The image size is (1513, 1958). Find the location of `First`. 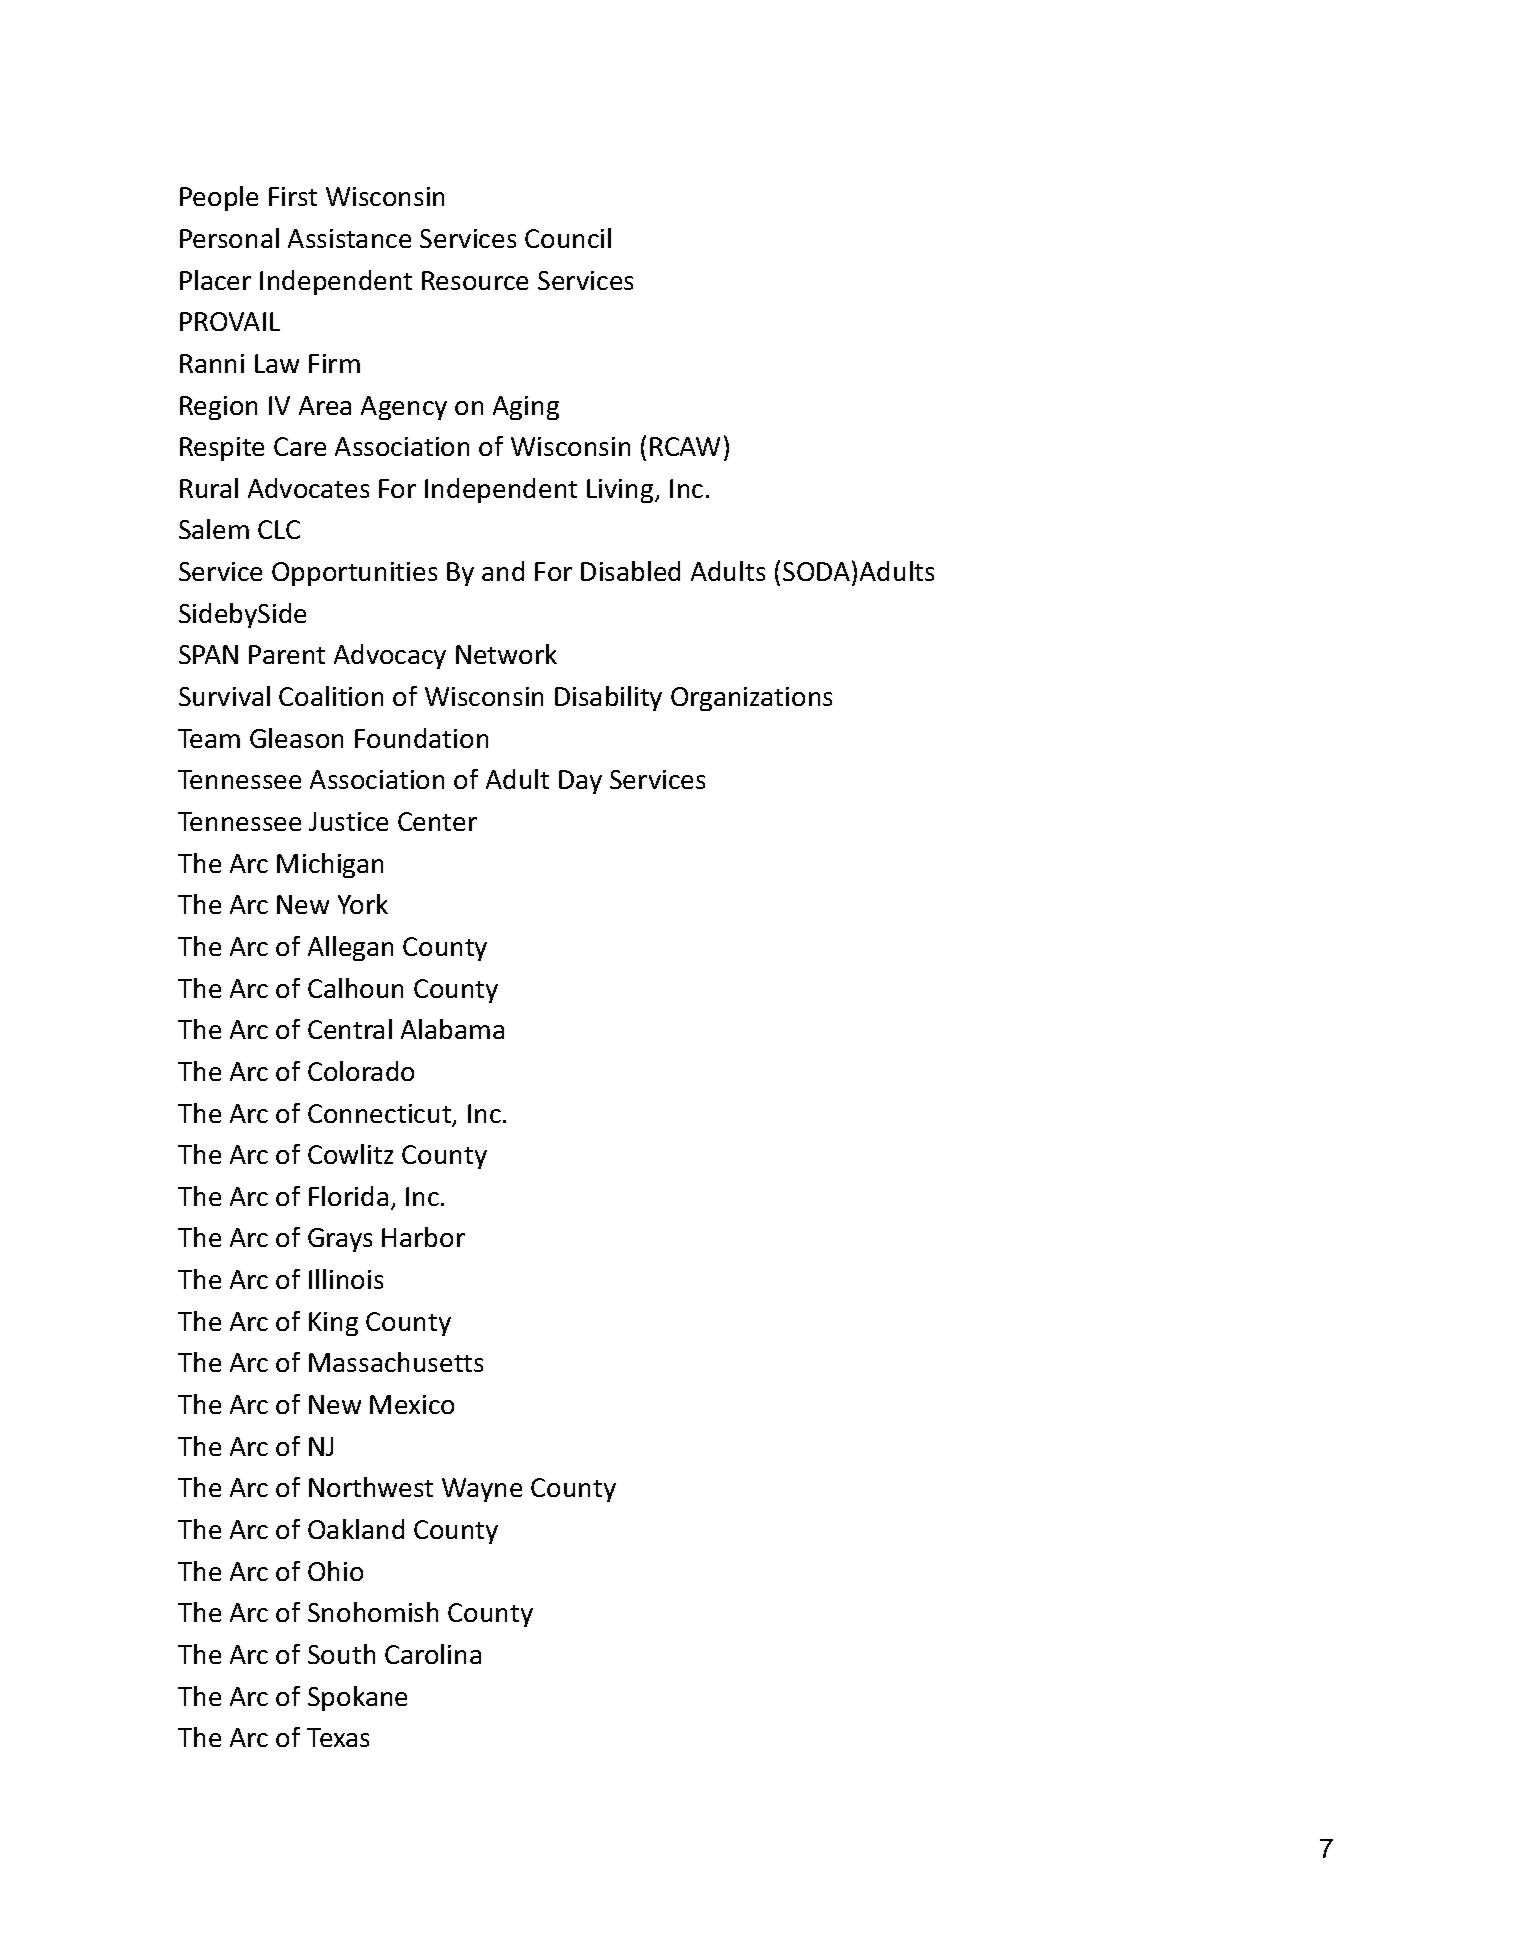

First is located at coordinates (293, 196).
